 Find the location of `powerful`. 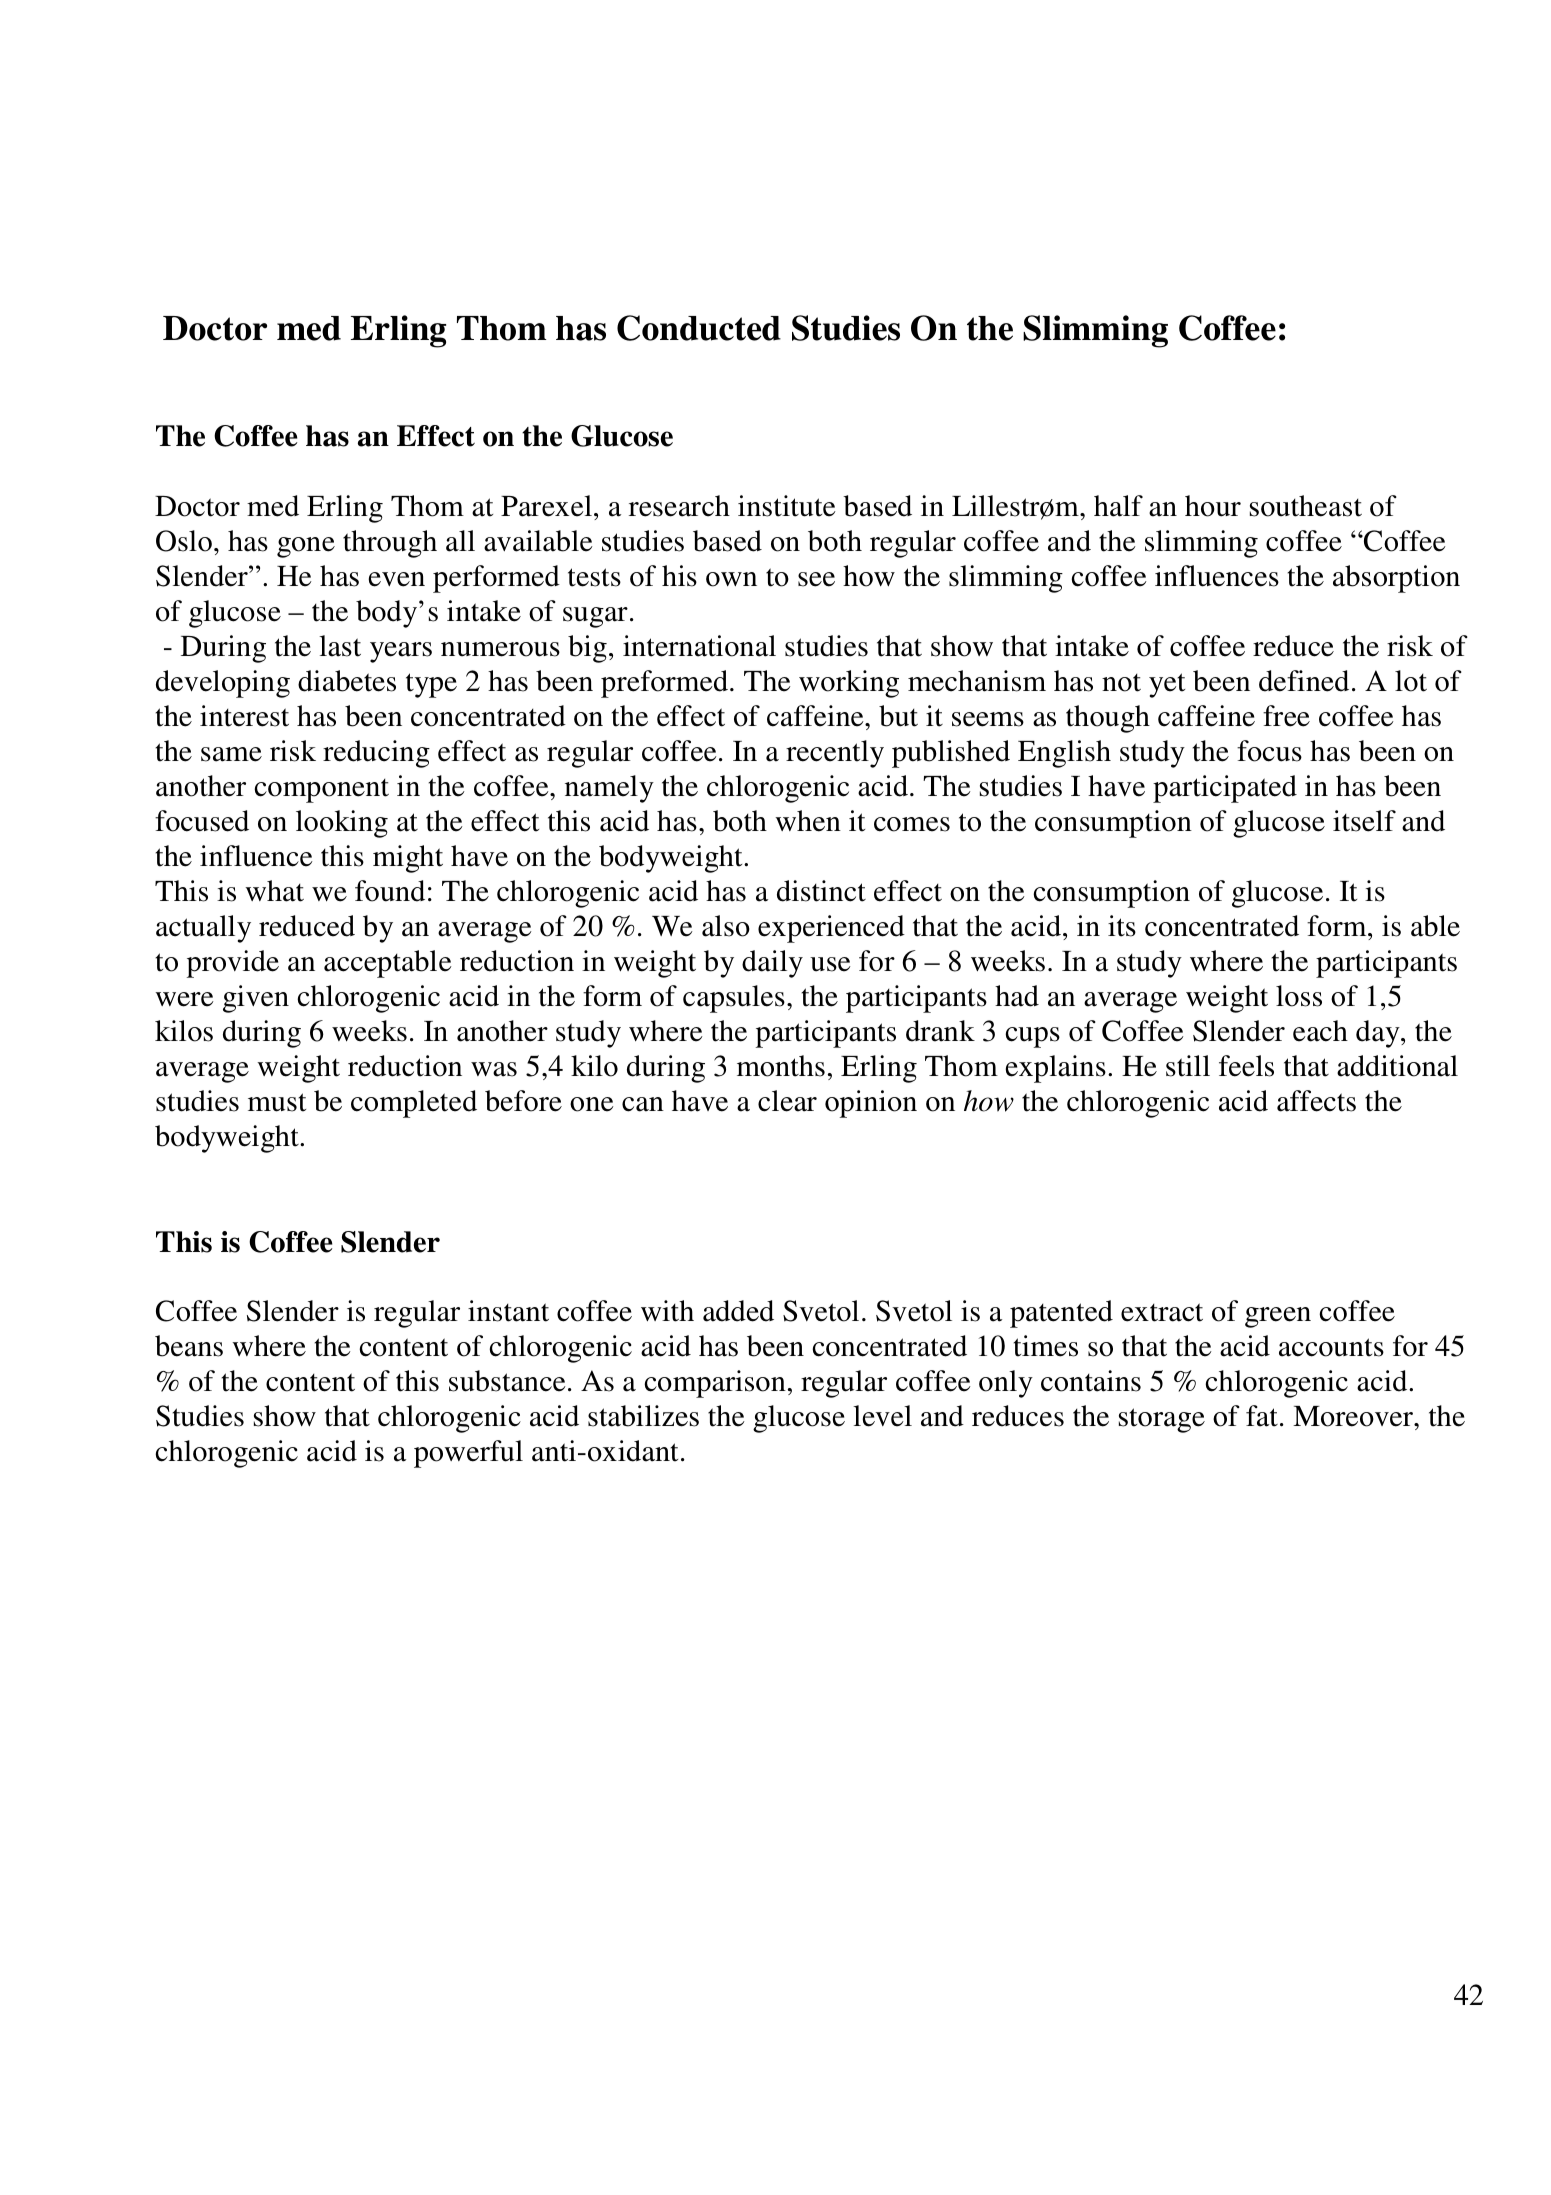

powerful is located at coordinates (468, 1454).
